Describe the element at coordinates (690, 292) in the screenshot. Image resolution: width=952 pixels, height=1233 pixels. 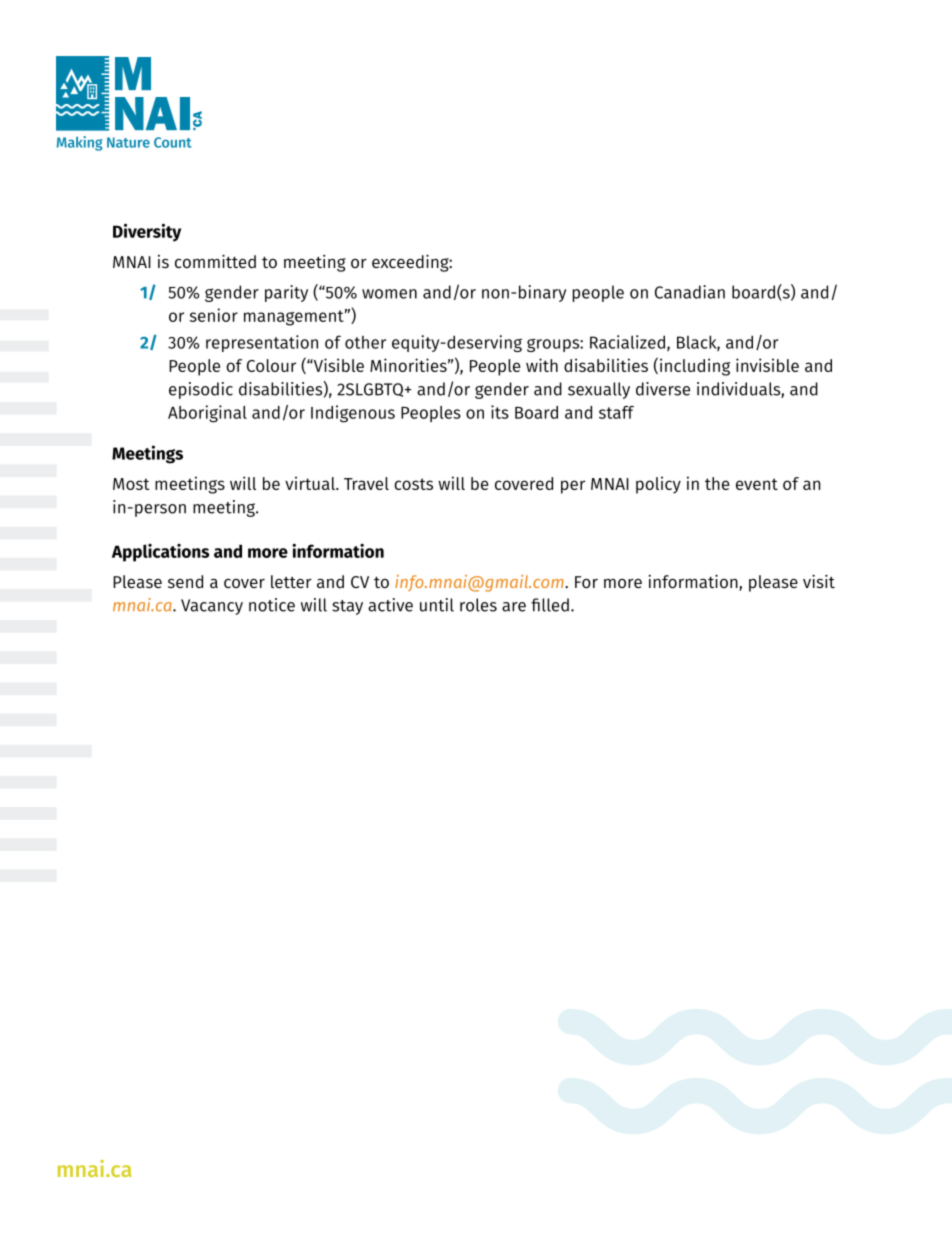
I see `Canadian` at that location.
